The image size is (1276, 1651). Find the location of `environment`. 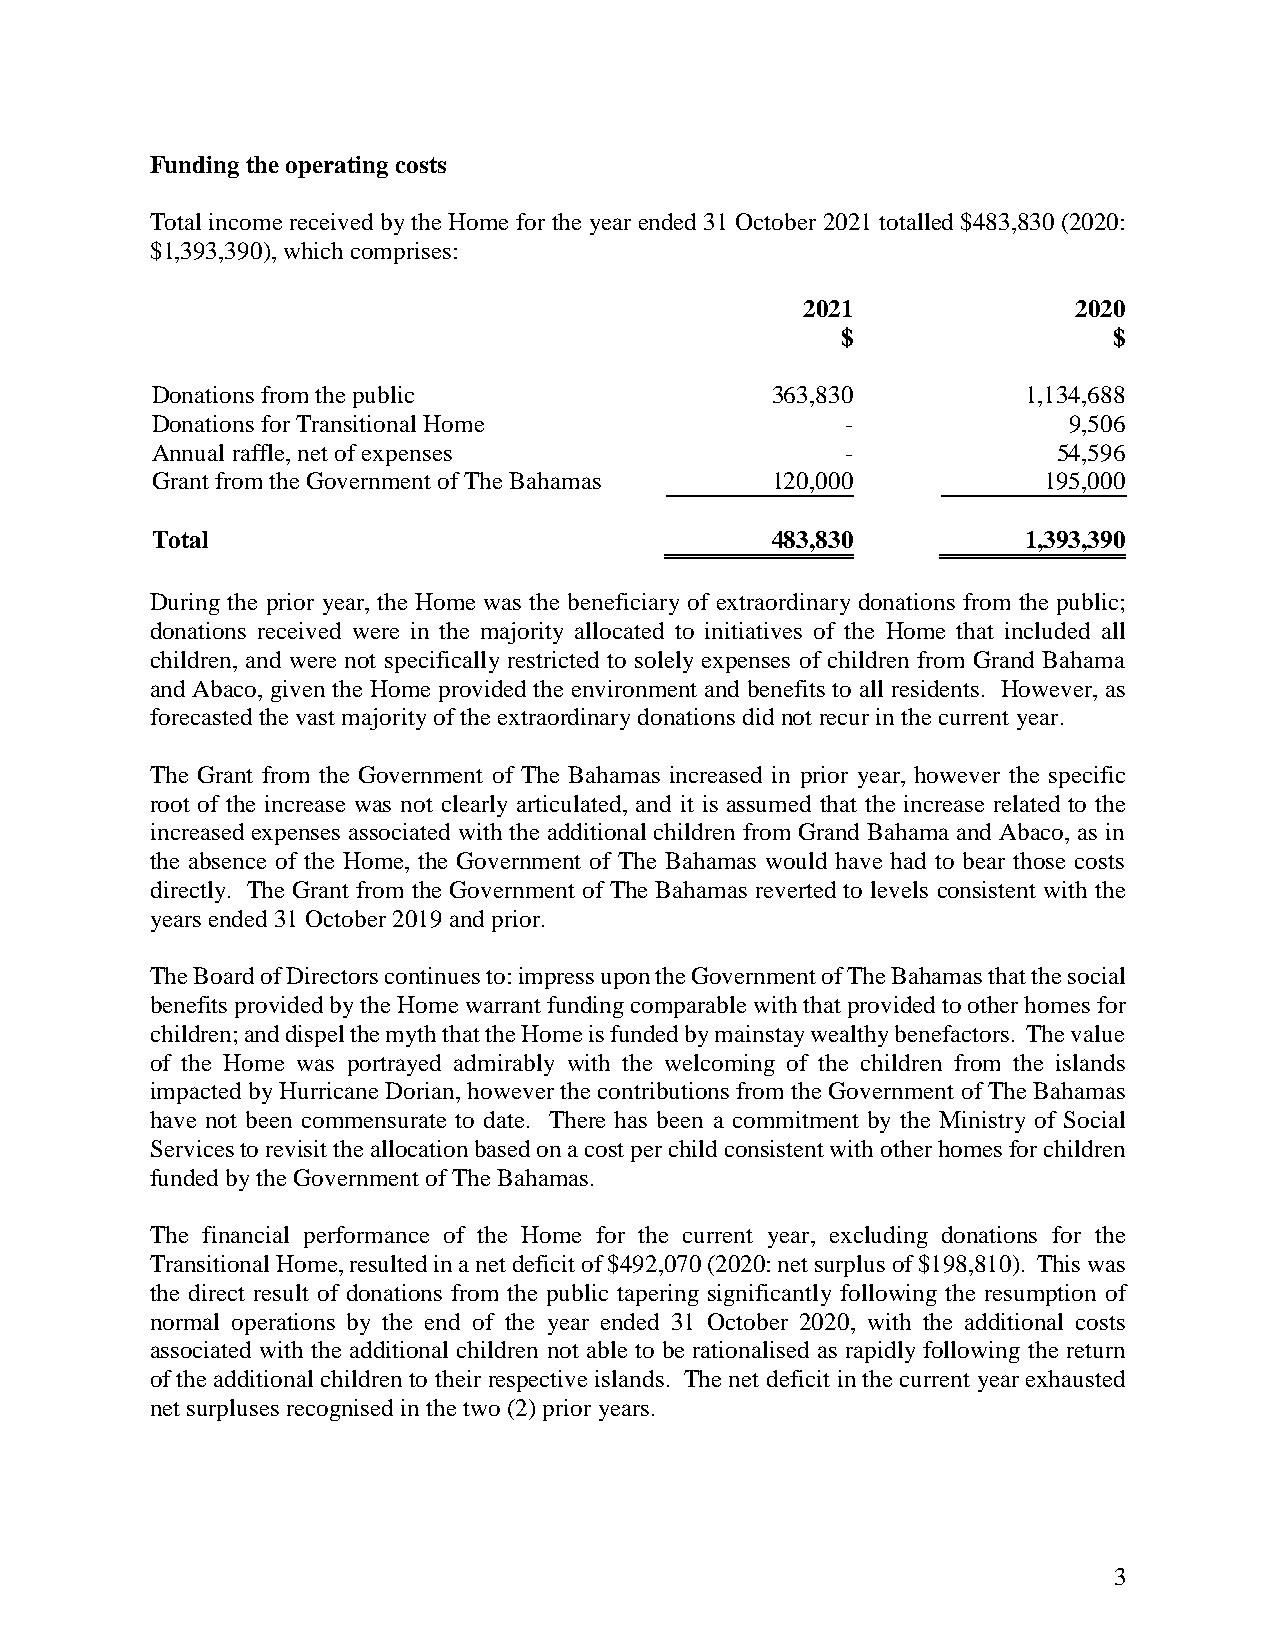

environment is located at coordinates (634, 688).
